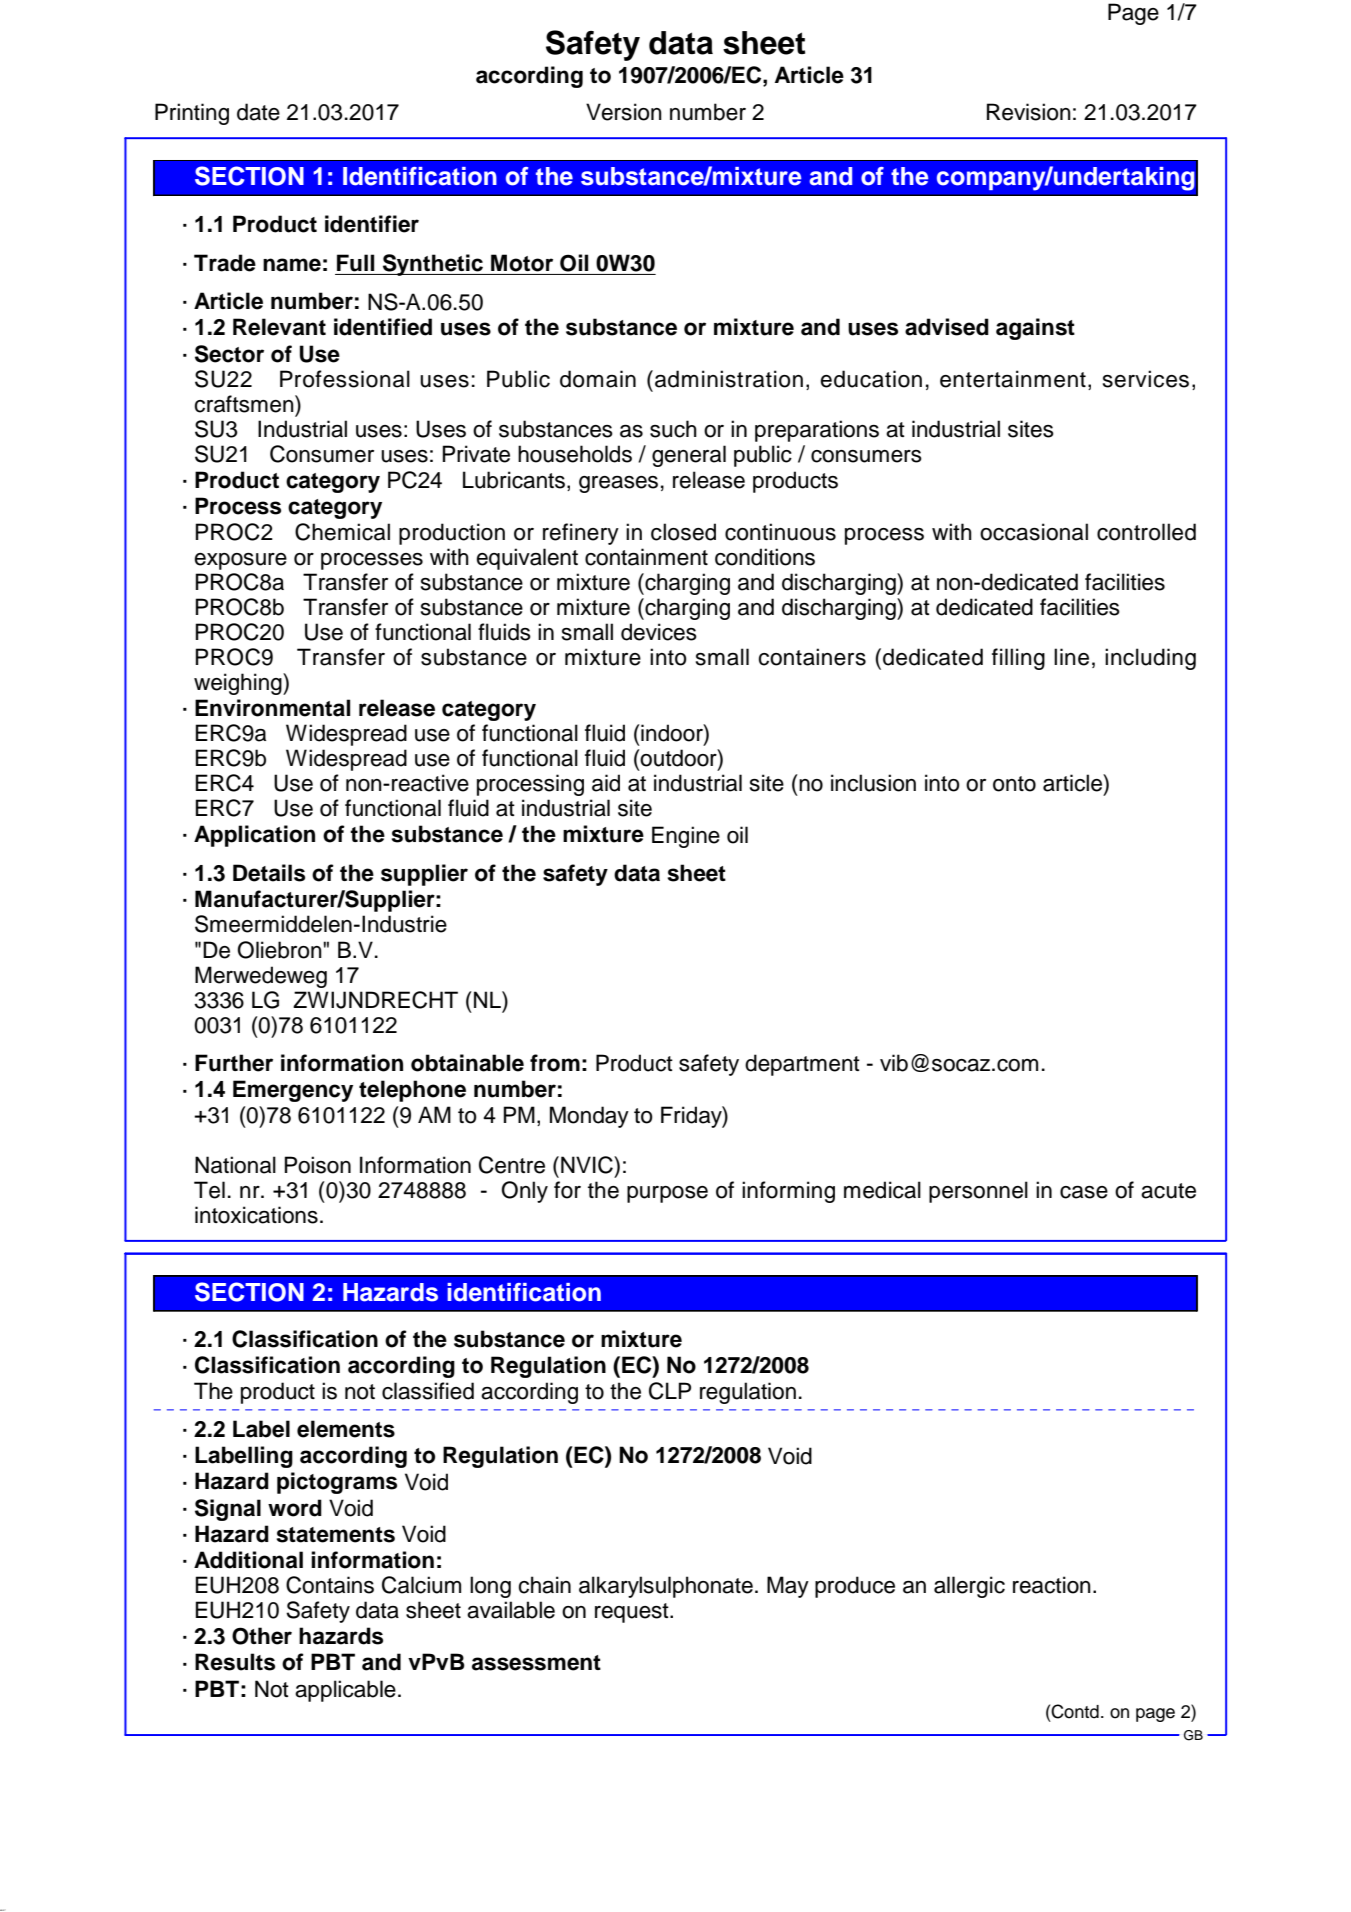 The height and width of the document is (1912, 1351). What do you see at coordinates (1075, 1711) in the document?
I see `Contd` at bounding box center [1075, 1711].
